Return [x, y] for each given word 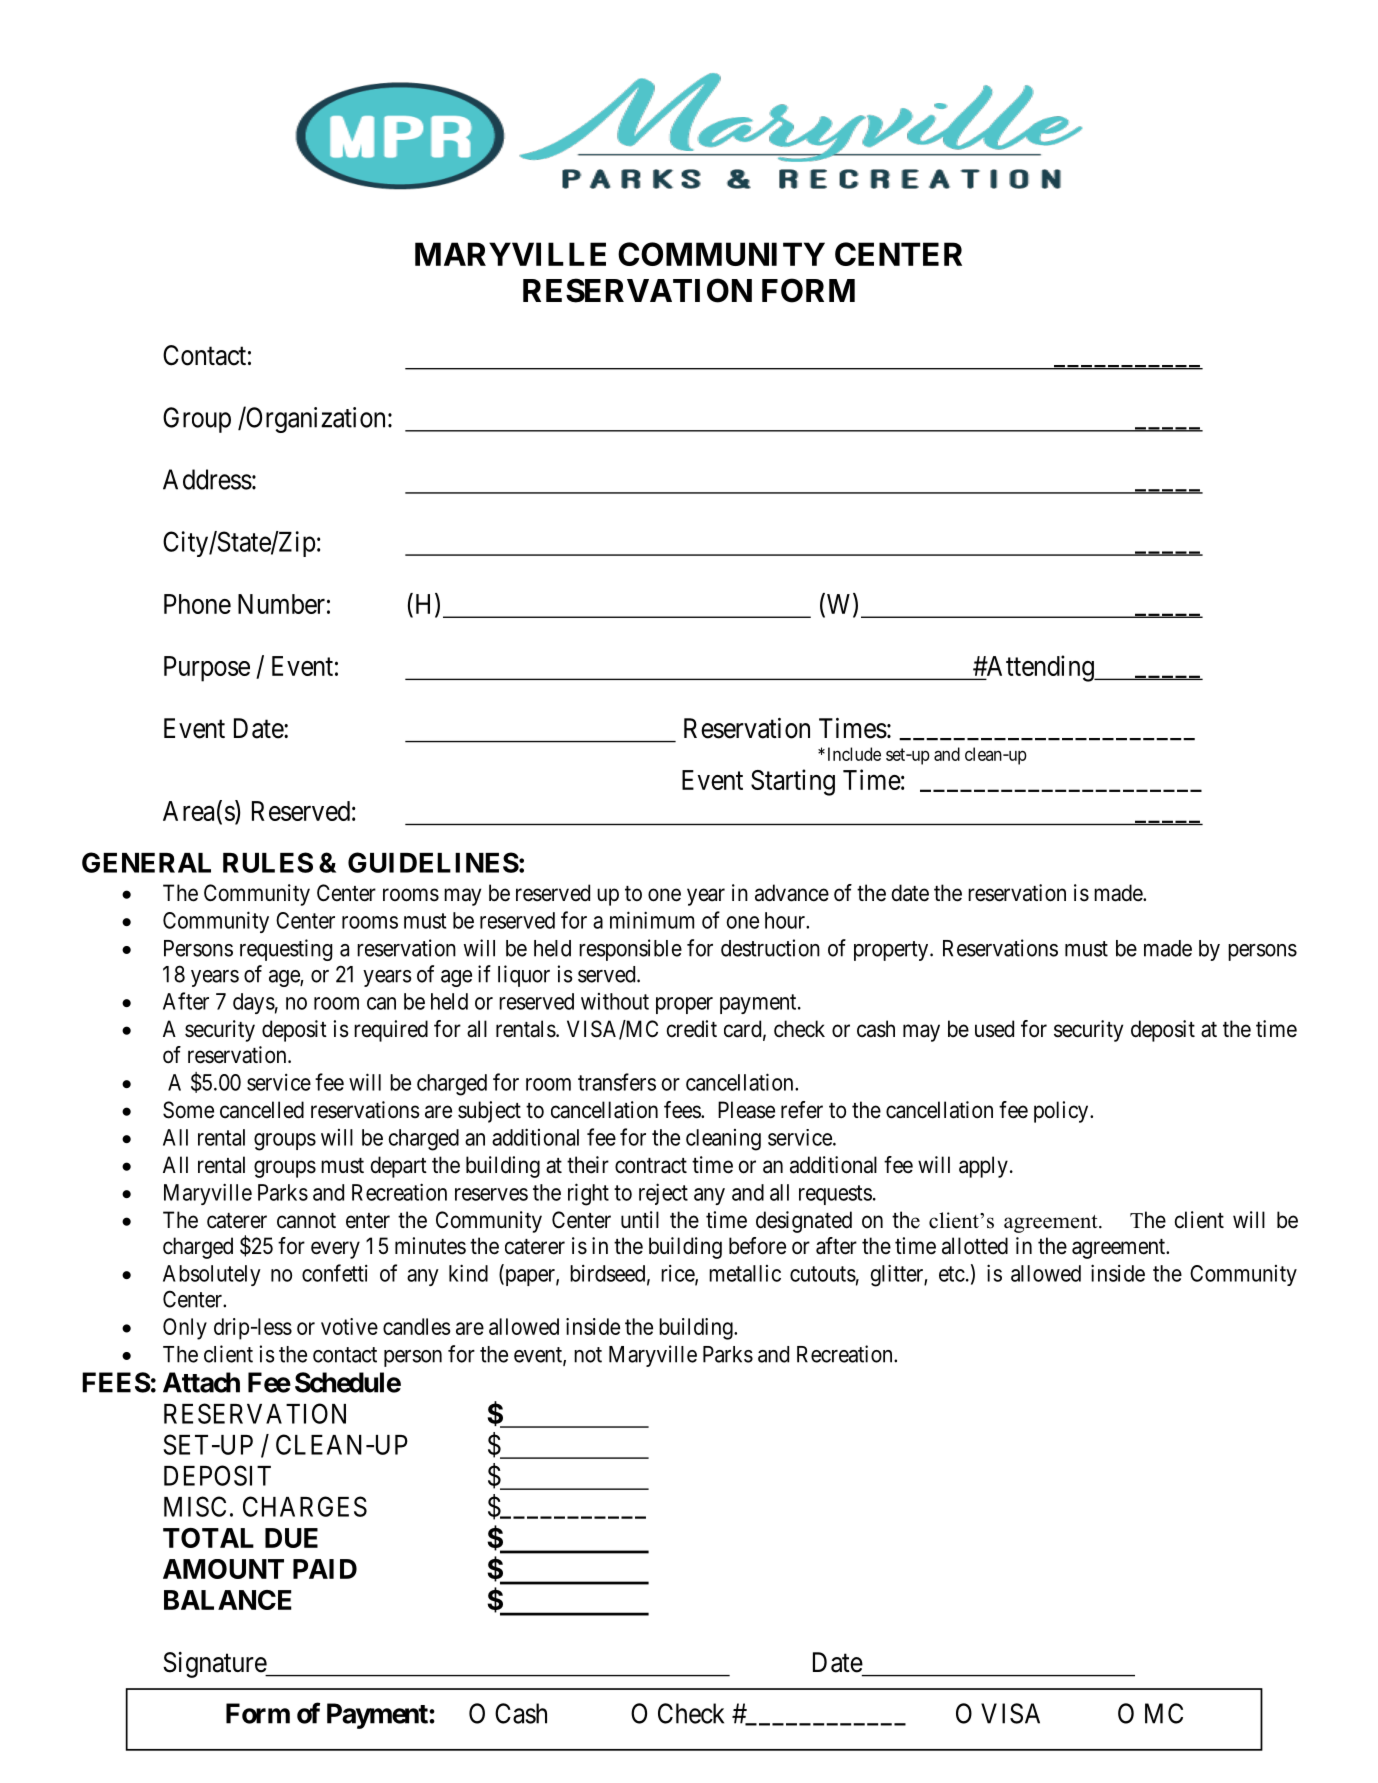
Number [281, 604]
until [640, 1219]
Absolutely [212, 1275]
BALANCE [228, 1600]
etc [952, 1274]
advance [792, 893]
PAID [325, 1569]
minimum [652, 920]
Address [207, 479]
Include [854, 754]
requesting [286, 950]
